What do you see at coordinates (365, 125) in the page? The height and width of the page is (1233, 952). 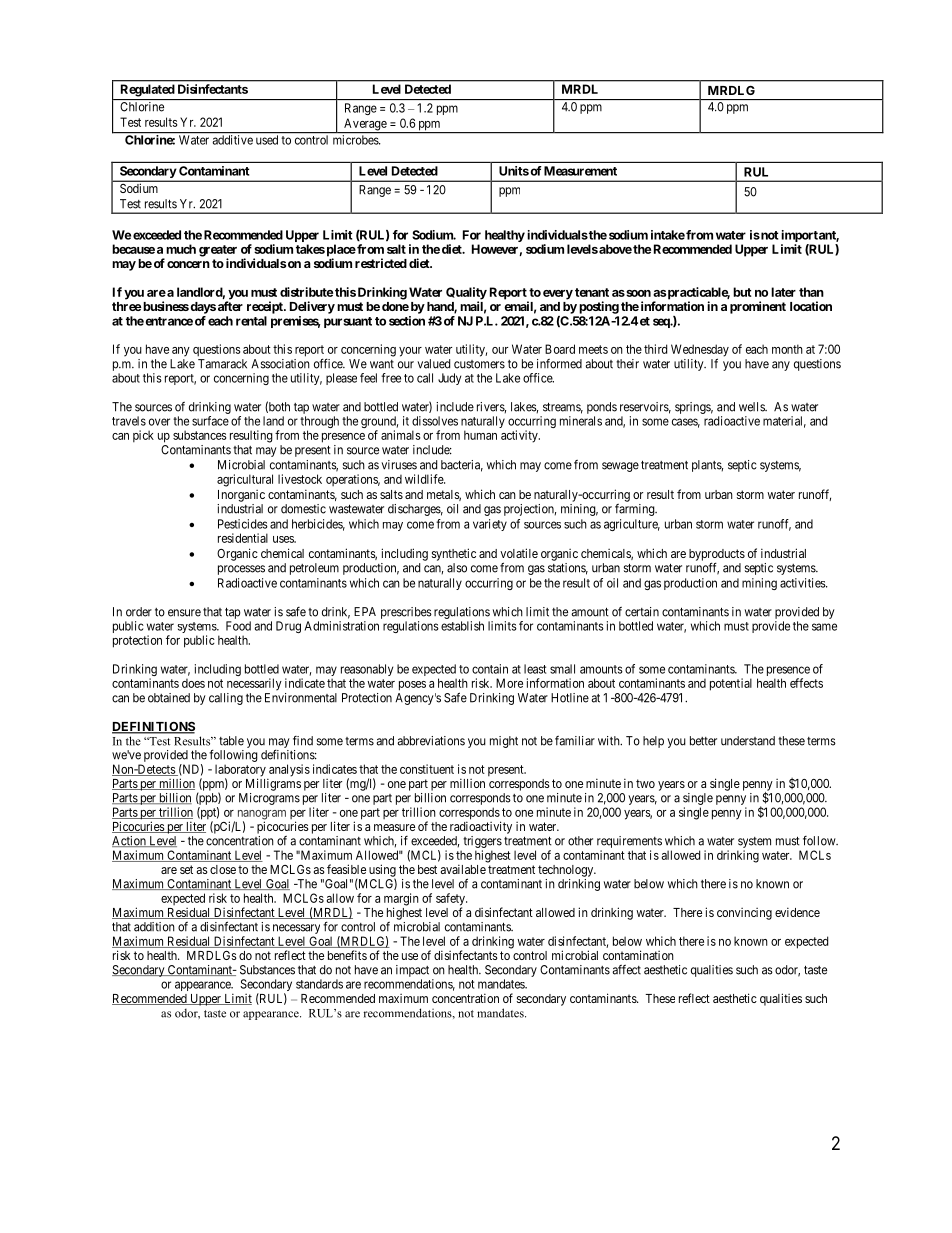 I see `Average` at bounding box center [365, 125].
